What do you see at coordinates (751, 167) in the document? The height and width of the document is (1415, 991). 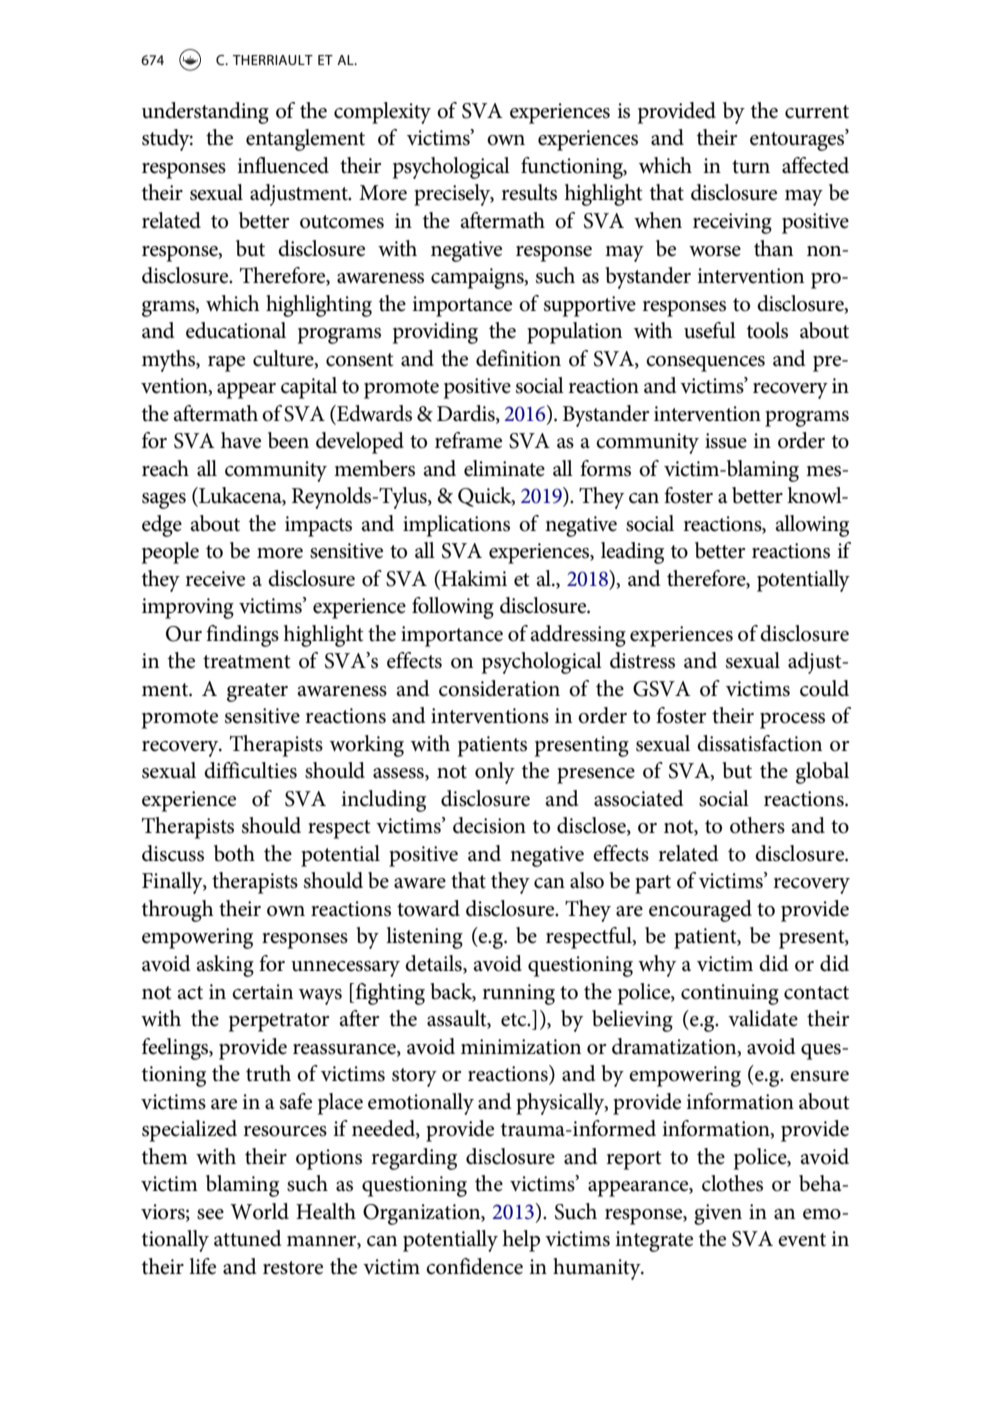 I see `turn` at bounding box center [751, 167].
